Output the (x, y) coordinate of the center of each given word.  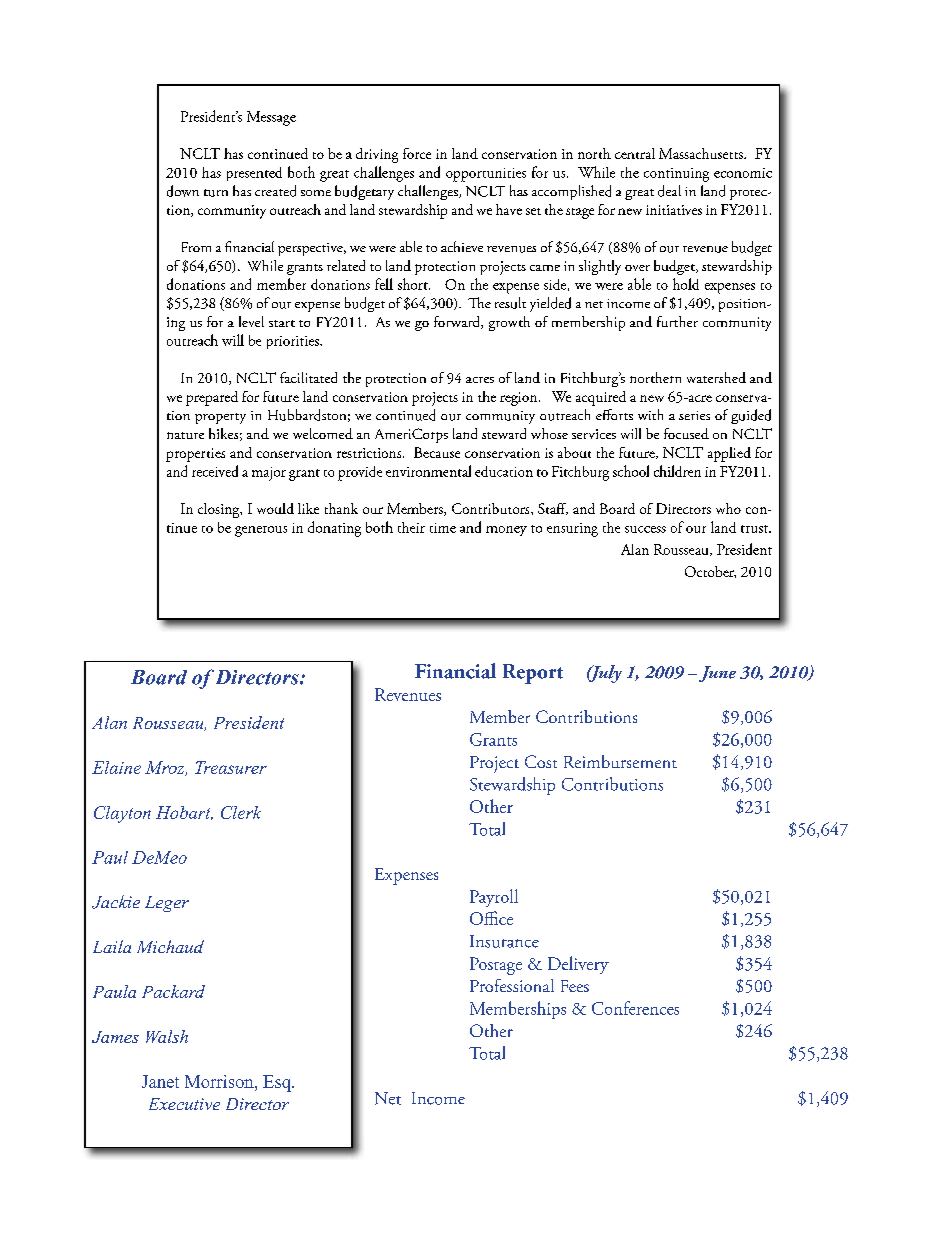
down (183, 191)
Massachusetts (702, 153)
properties (195, 455)
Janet (160, 1081)
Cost (541, 761)
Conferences (635, 1008)
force (417, 153)
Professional (512, 985)
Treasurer (231, 767)
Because (437, 452)
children (677, 471)
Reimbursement (620, 761)
